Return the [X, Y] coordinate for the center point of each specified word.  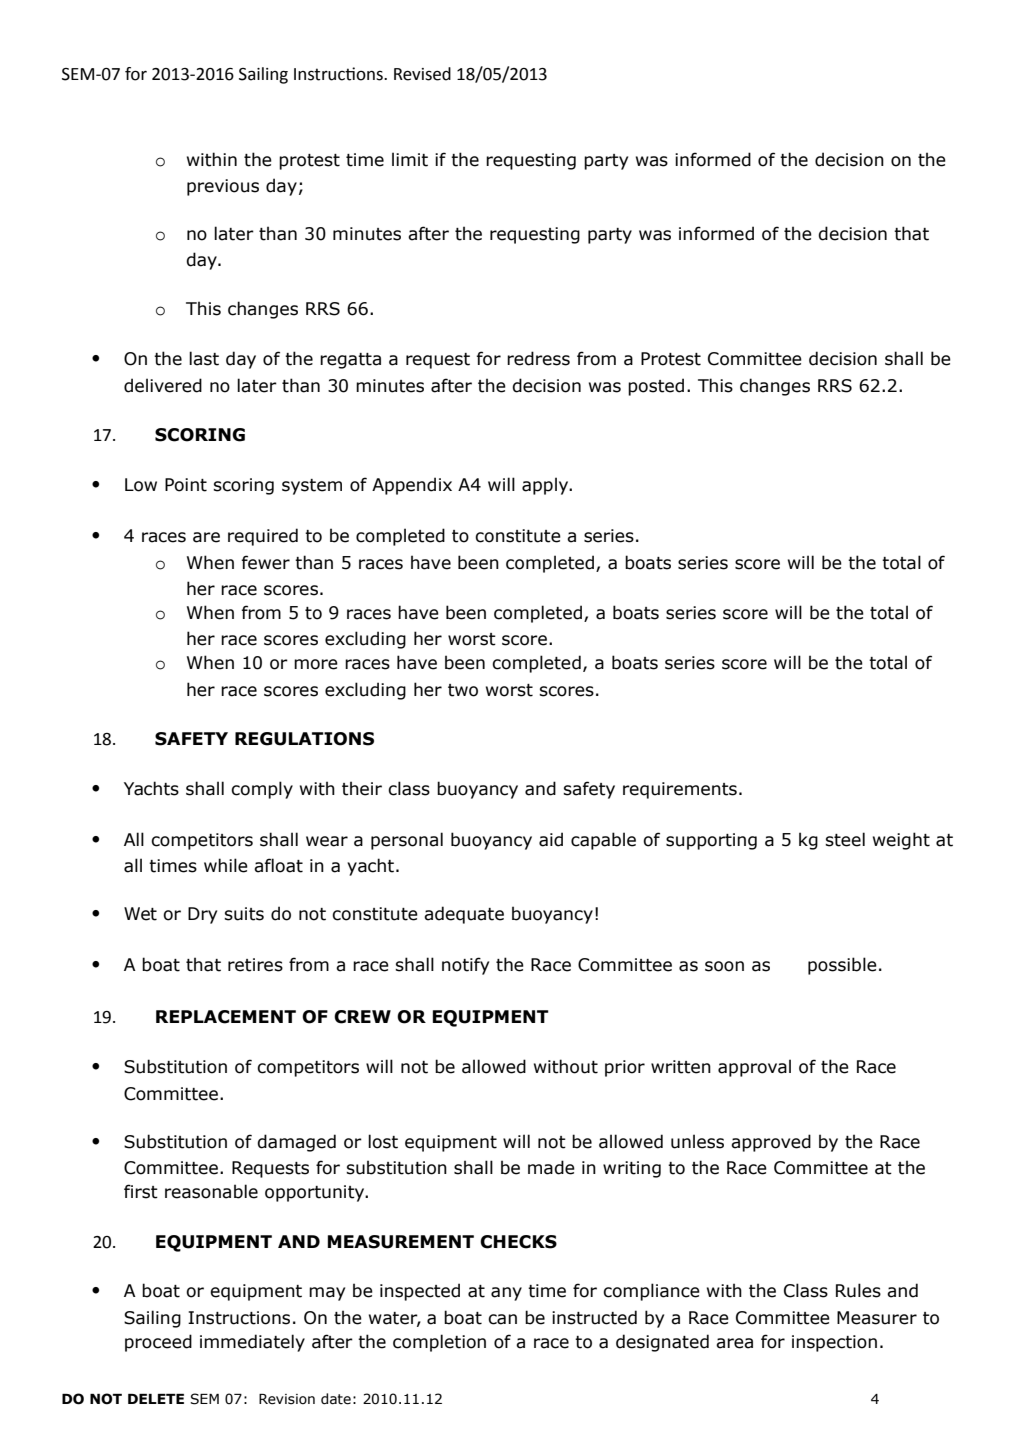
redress [538, 358]
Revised [422, 74]
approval [754, 1068]
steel [845, 839]
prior [625, 1068]
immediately [252, 1343]
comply [262, 790]
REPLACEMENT [226, 1017]
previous [223, 187]
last [204, 358]
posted [656, 387]
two [463, 690]
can [502, 1319]
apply [546, 486]
